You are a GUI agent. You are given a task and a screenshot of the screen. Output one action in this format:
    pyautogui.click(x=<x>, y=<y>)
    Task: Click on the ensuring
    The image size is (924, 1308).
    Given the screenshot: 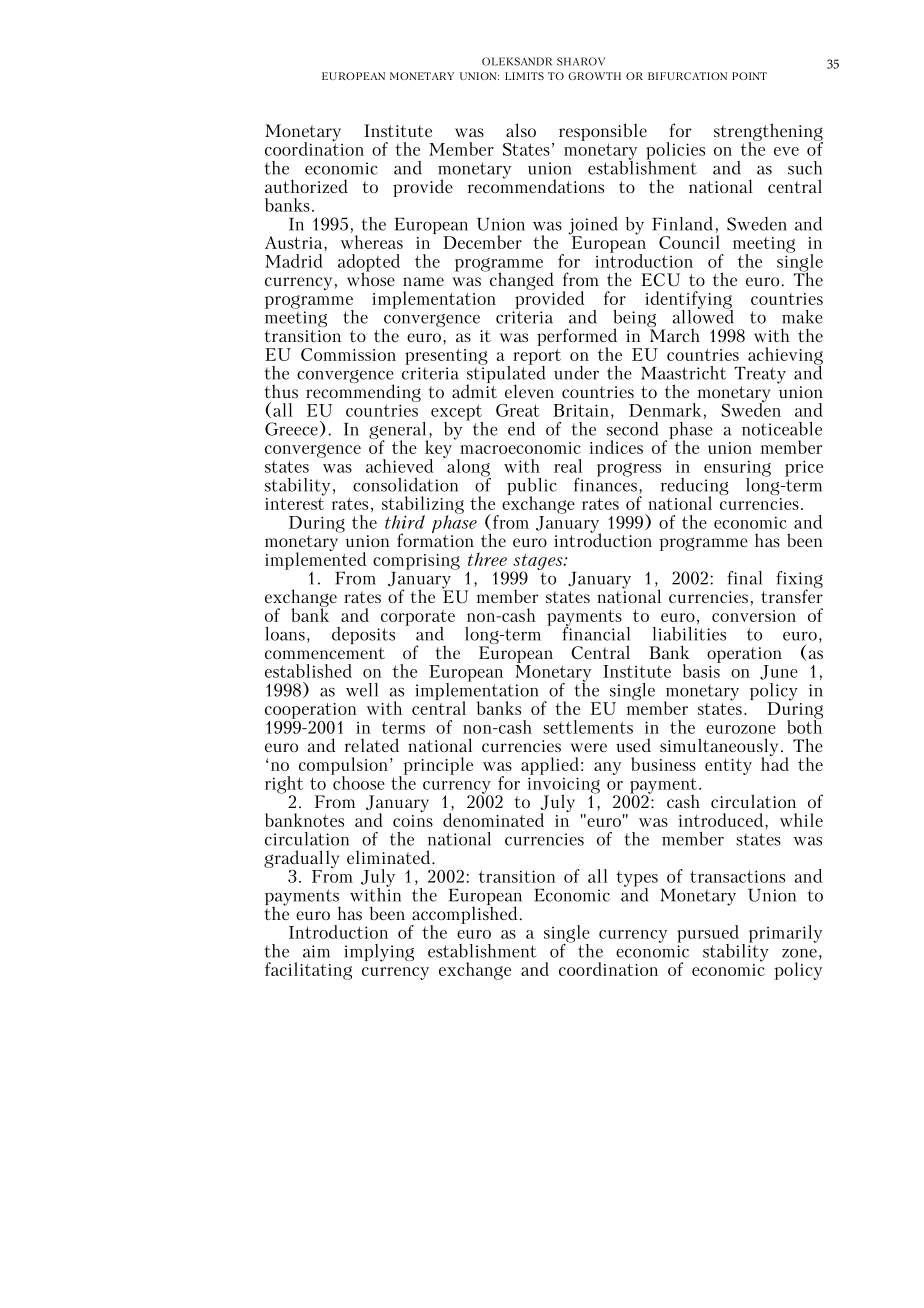 What is the action you would take?
    pyautogui.click(x=737, y=469)
